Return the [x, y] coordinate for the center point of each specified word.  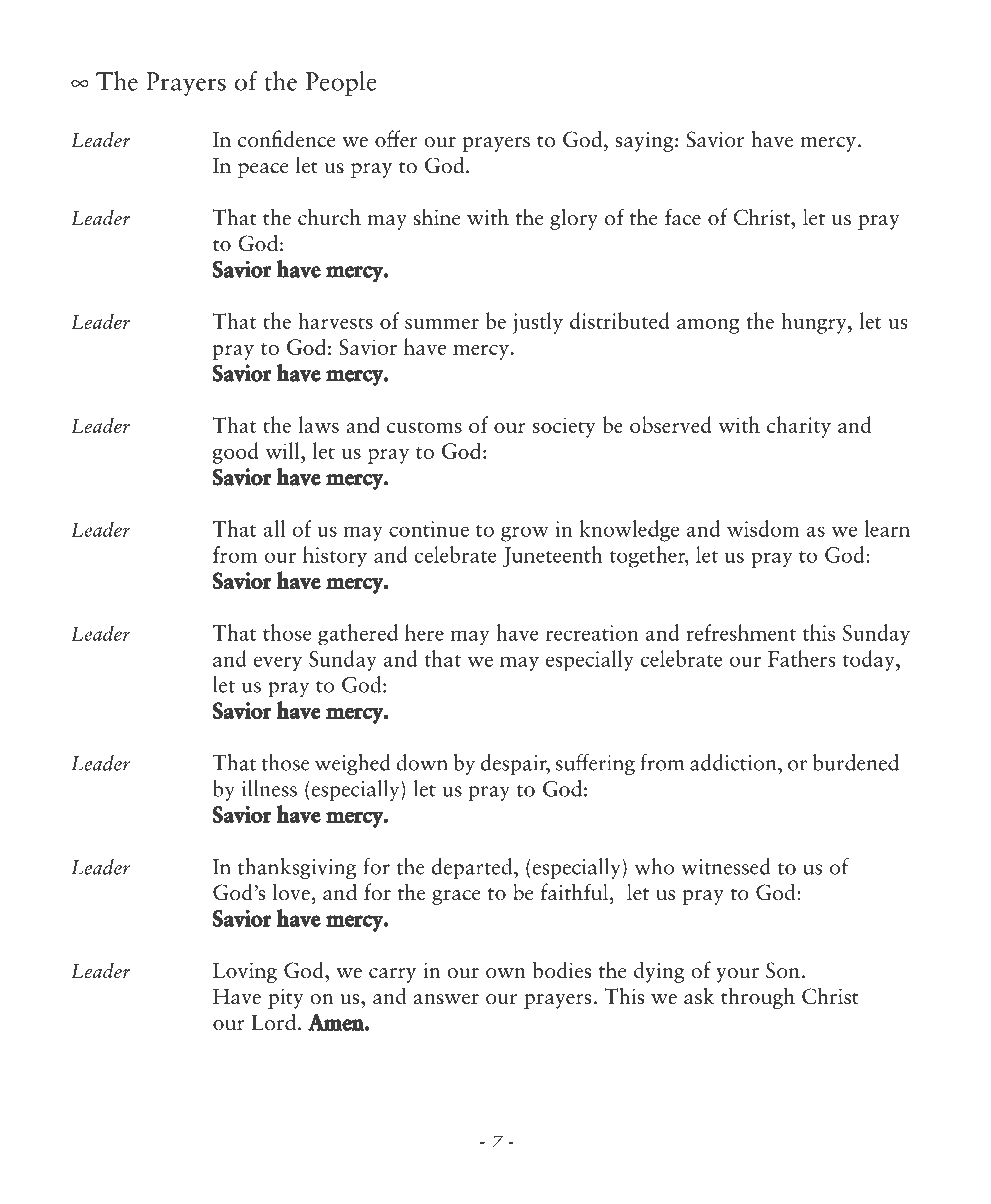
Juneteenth [552, 556]
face [683, 217]
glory [574, 219]
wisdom [763, 528]
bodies [562, 970]
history [335, 557]
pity [286, 998]
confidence [287, 139]
